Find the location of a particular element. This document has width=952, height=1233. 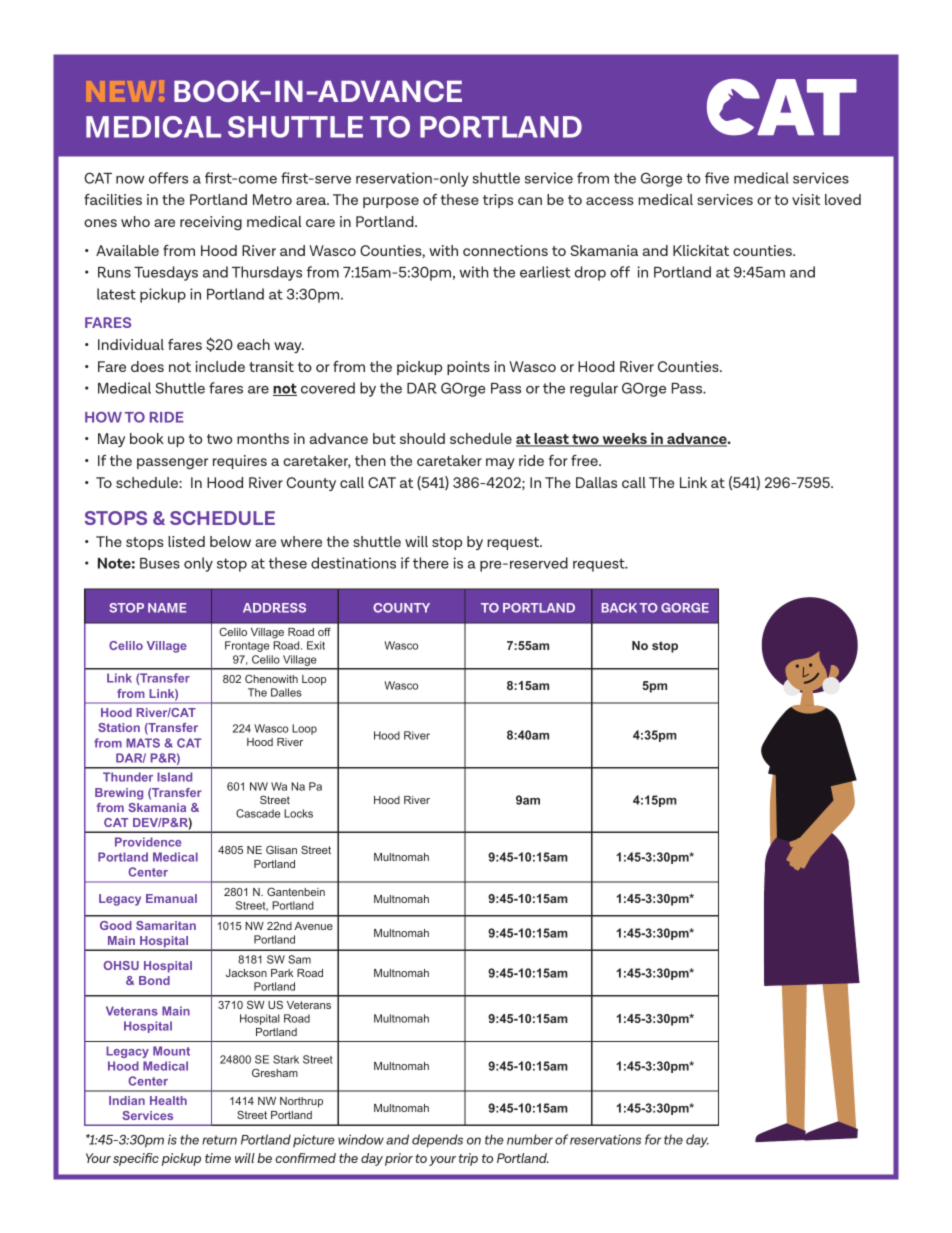

return is located at coordinates (219, 1140).
